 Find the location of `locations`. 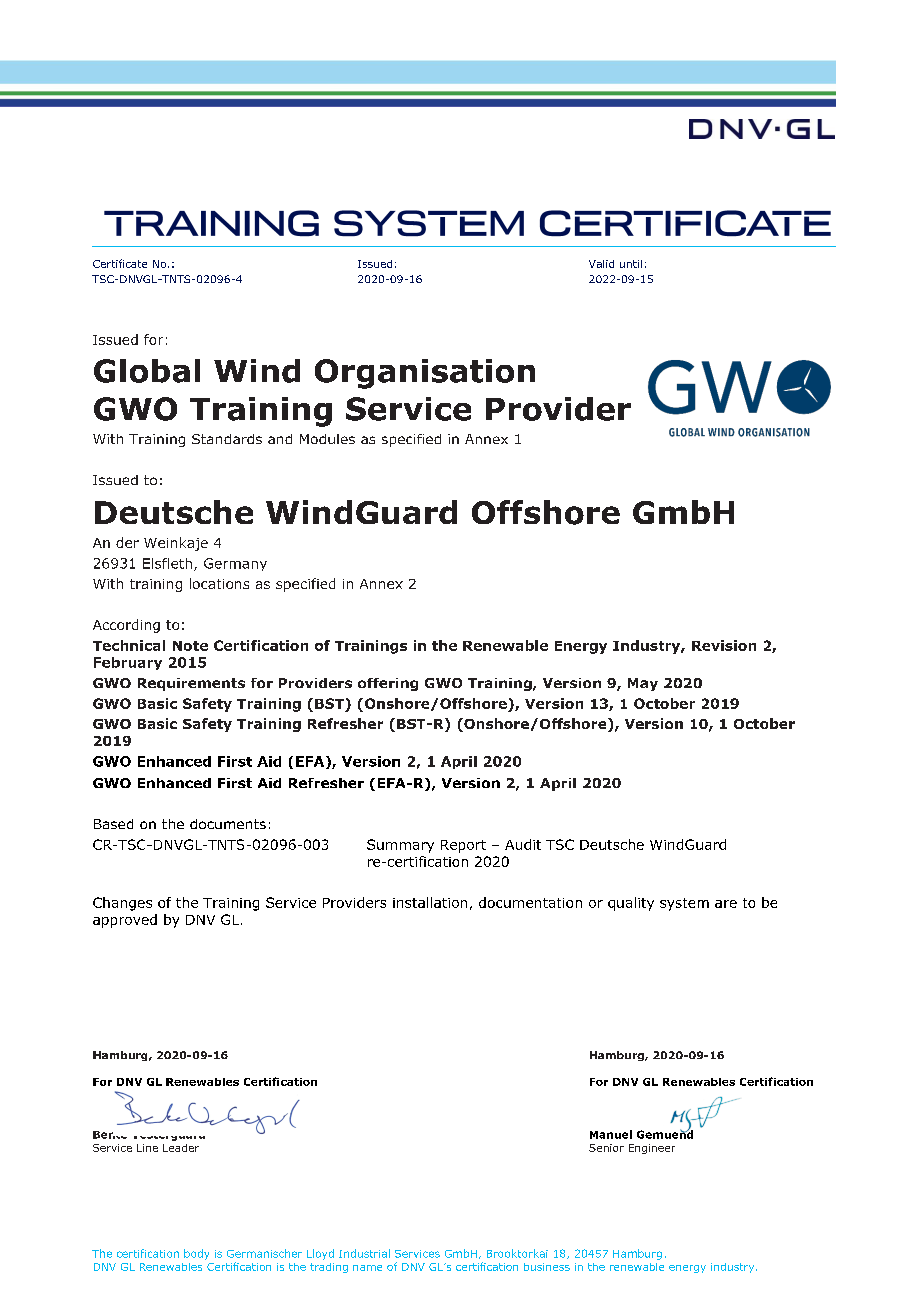

locations is located at coordinates (219, 583).
